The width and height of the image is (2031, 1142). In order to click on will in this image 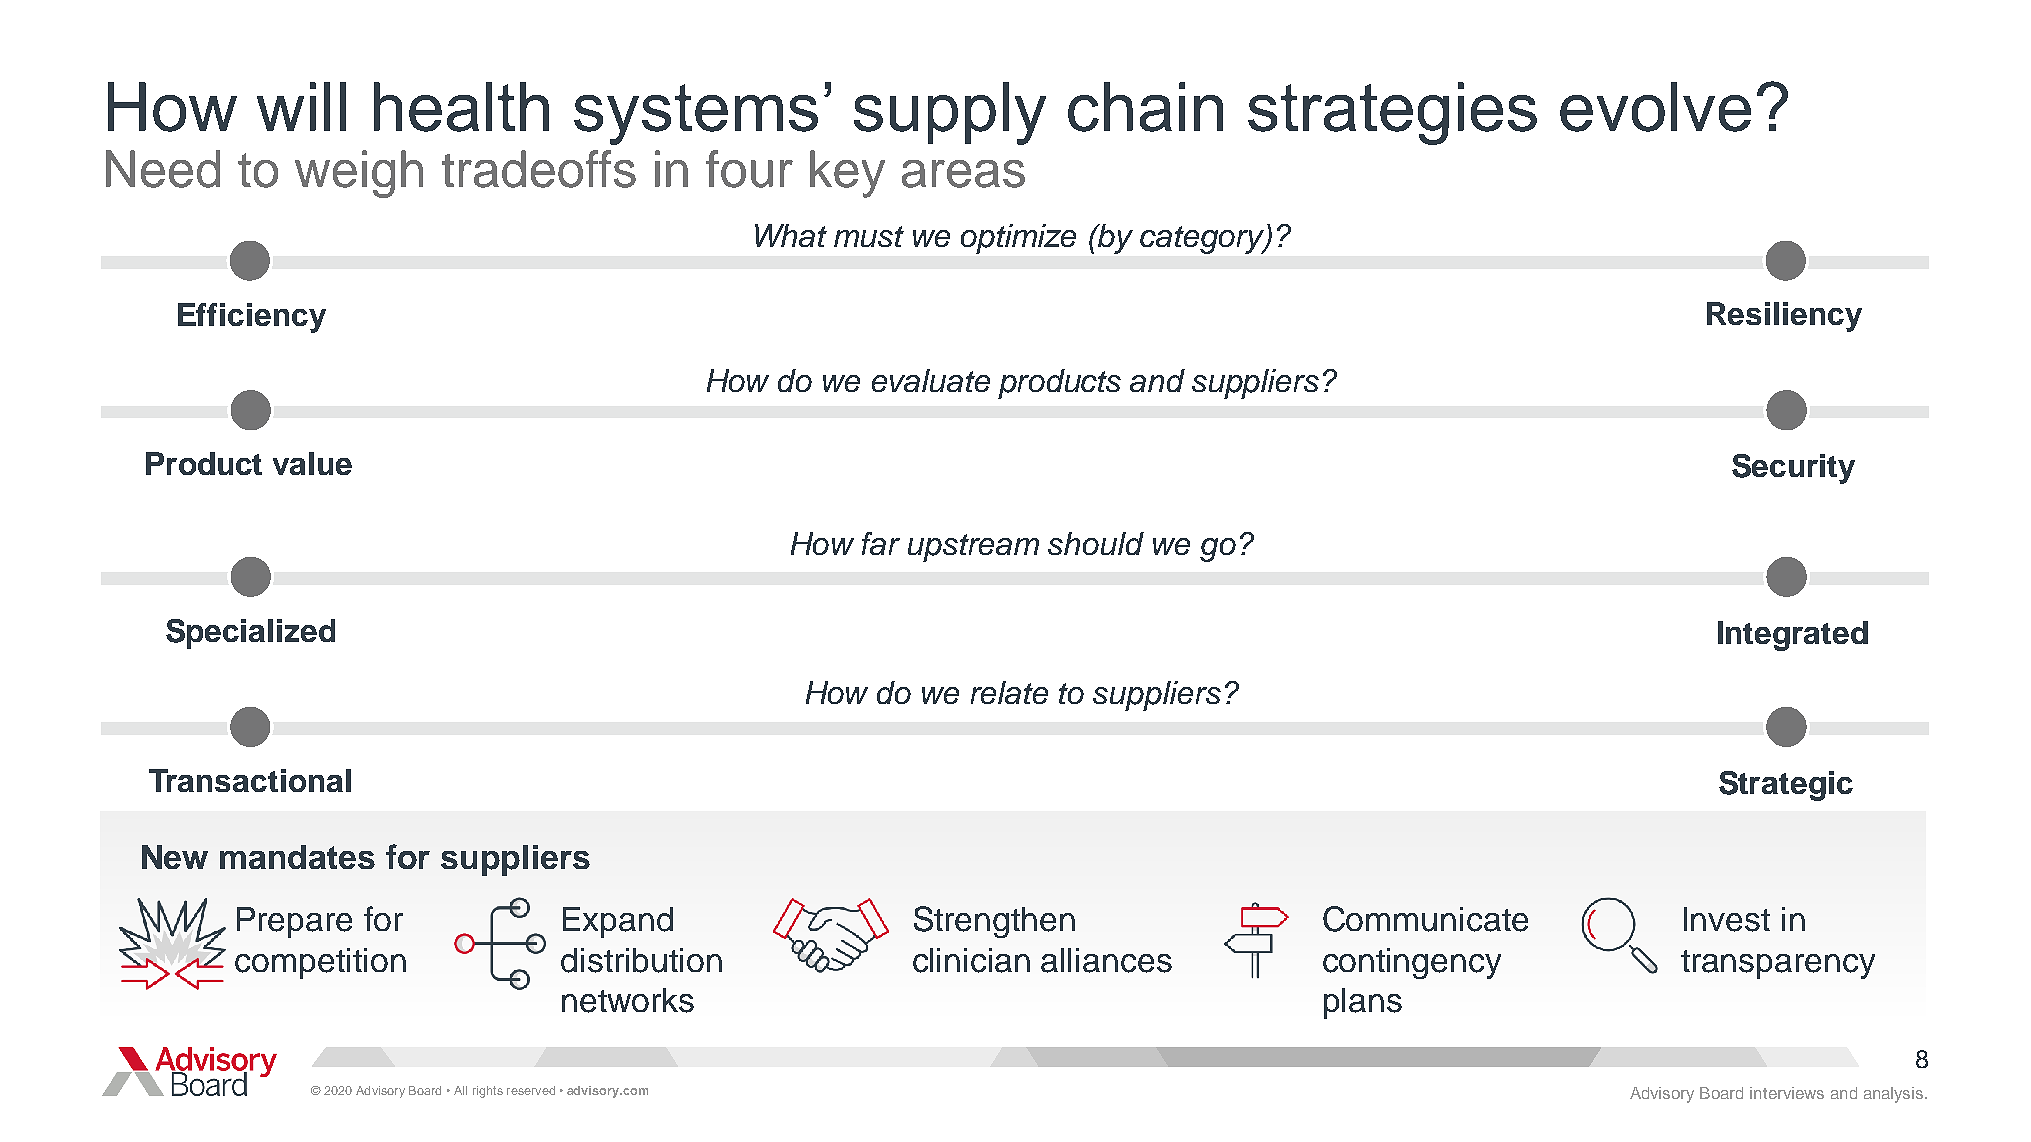, I will do `click(301, 106)`.
